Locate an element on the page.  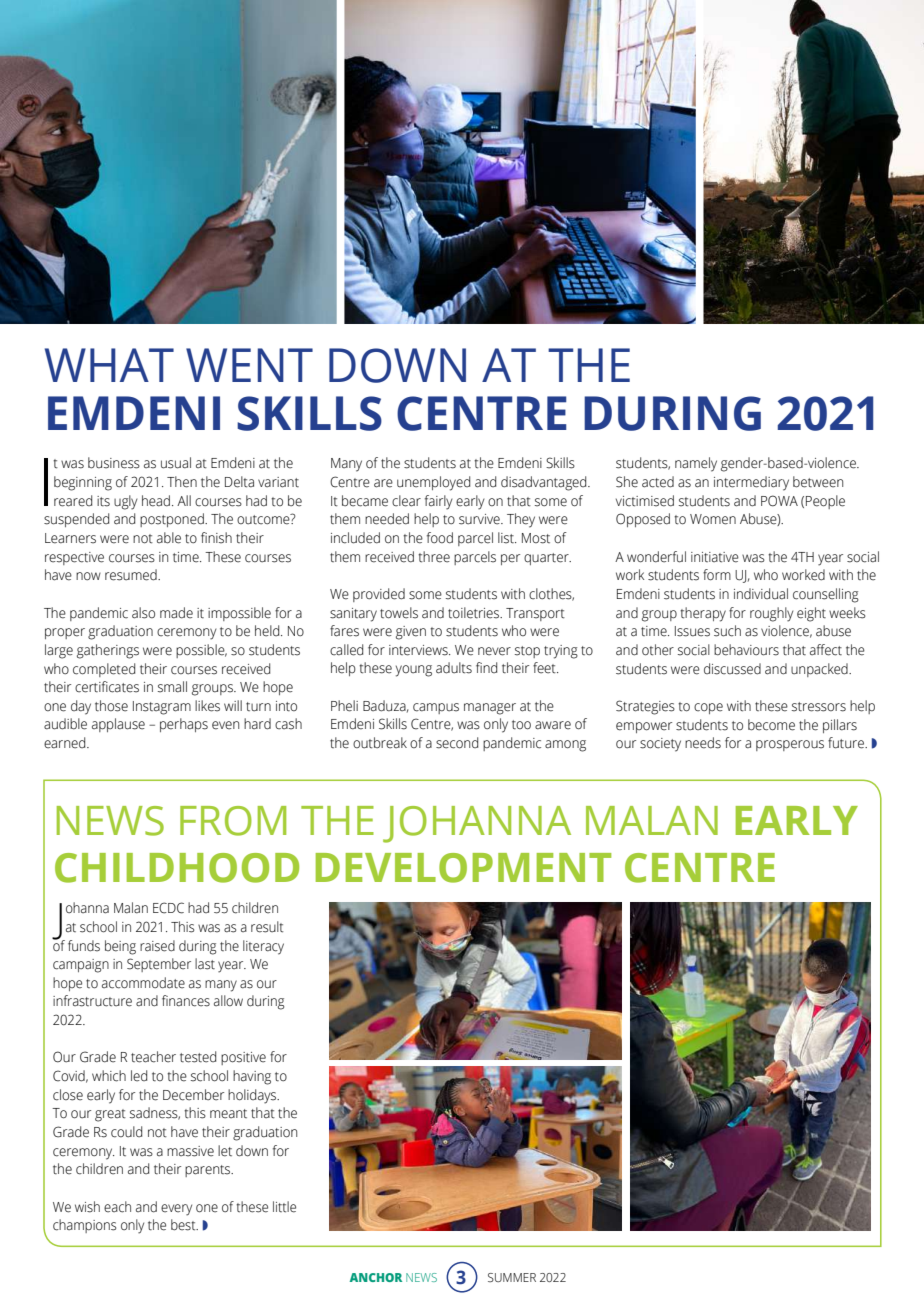
also is located at coordinates (143, 613).
